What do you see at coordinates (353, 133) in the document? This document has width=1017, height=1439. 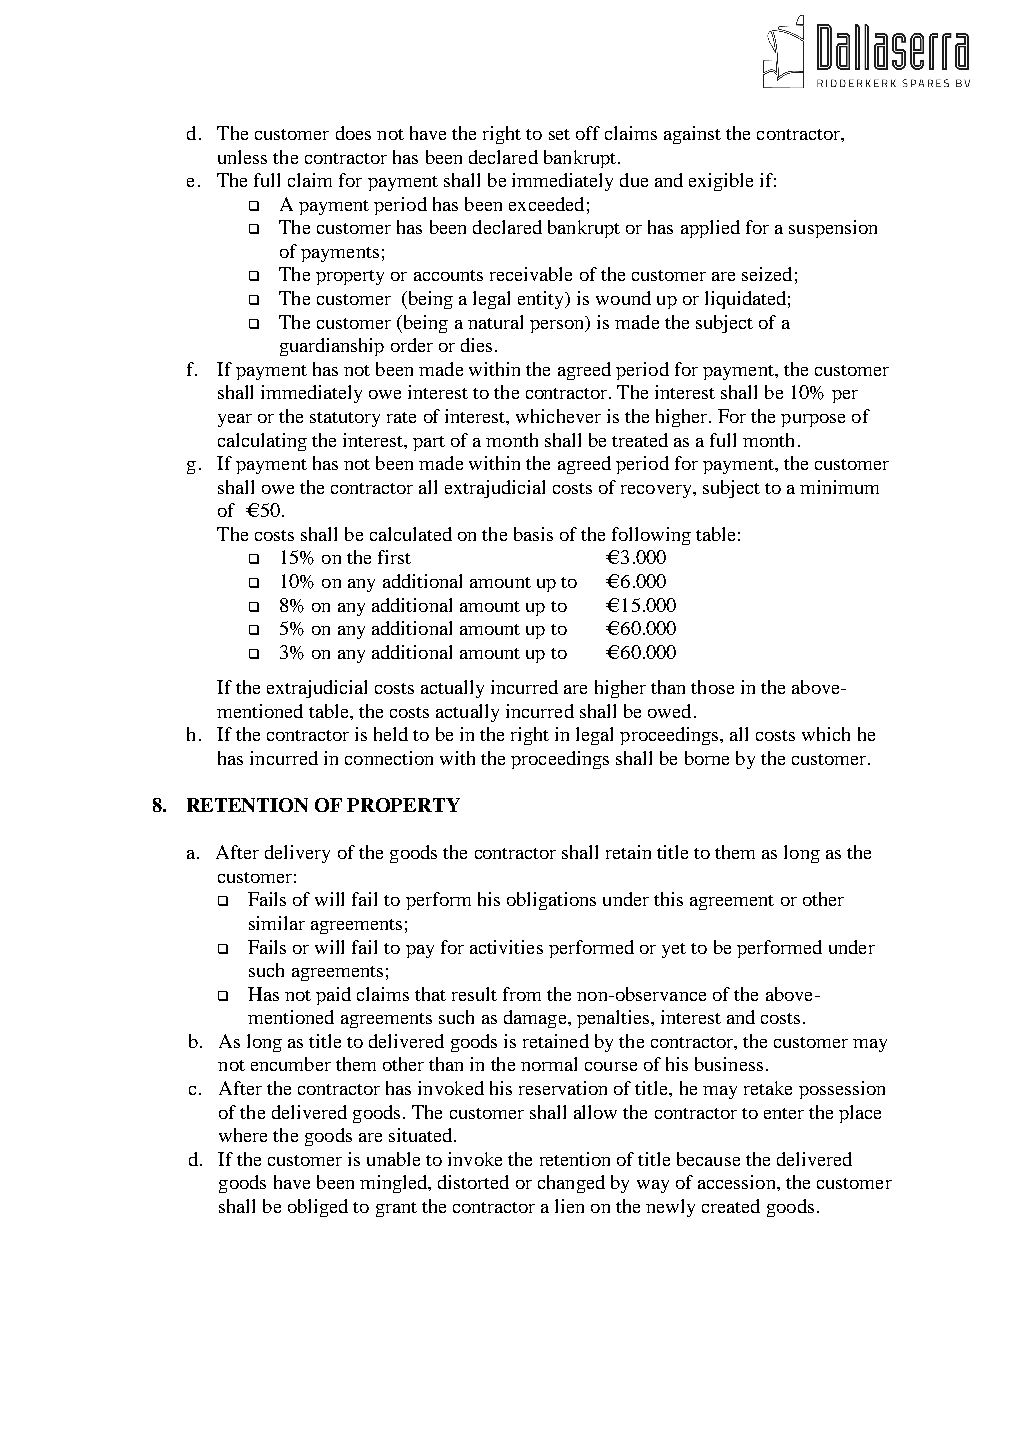 I see `does` at bounding box center [353, 133].
